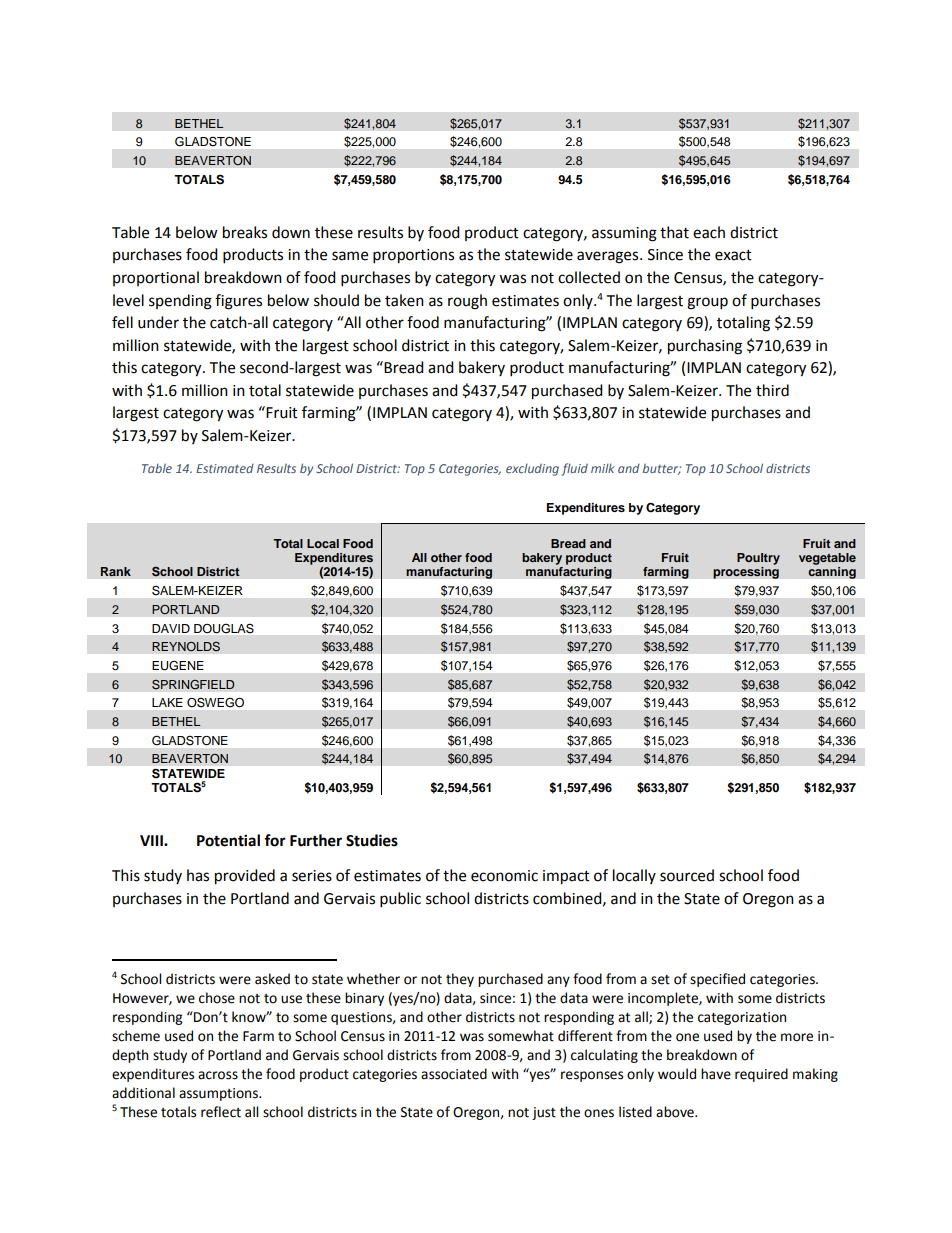 This page has height=1233, width=952. I want to click on associated, so click(454, 1074).
